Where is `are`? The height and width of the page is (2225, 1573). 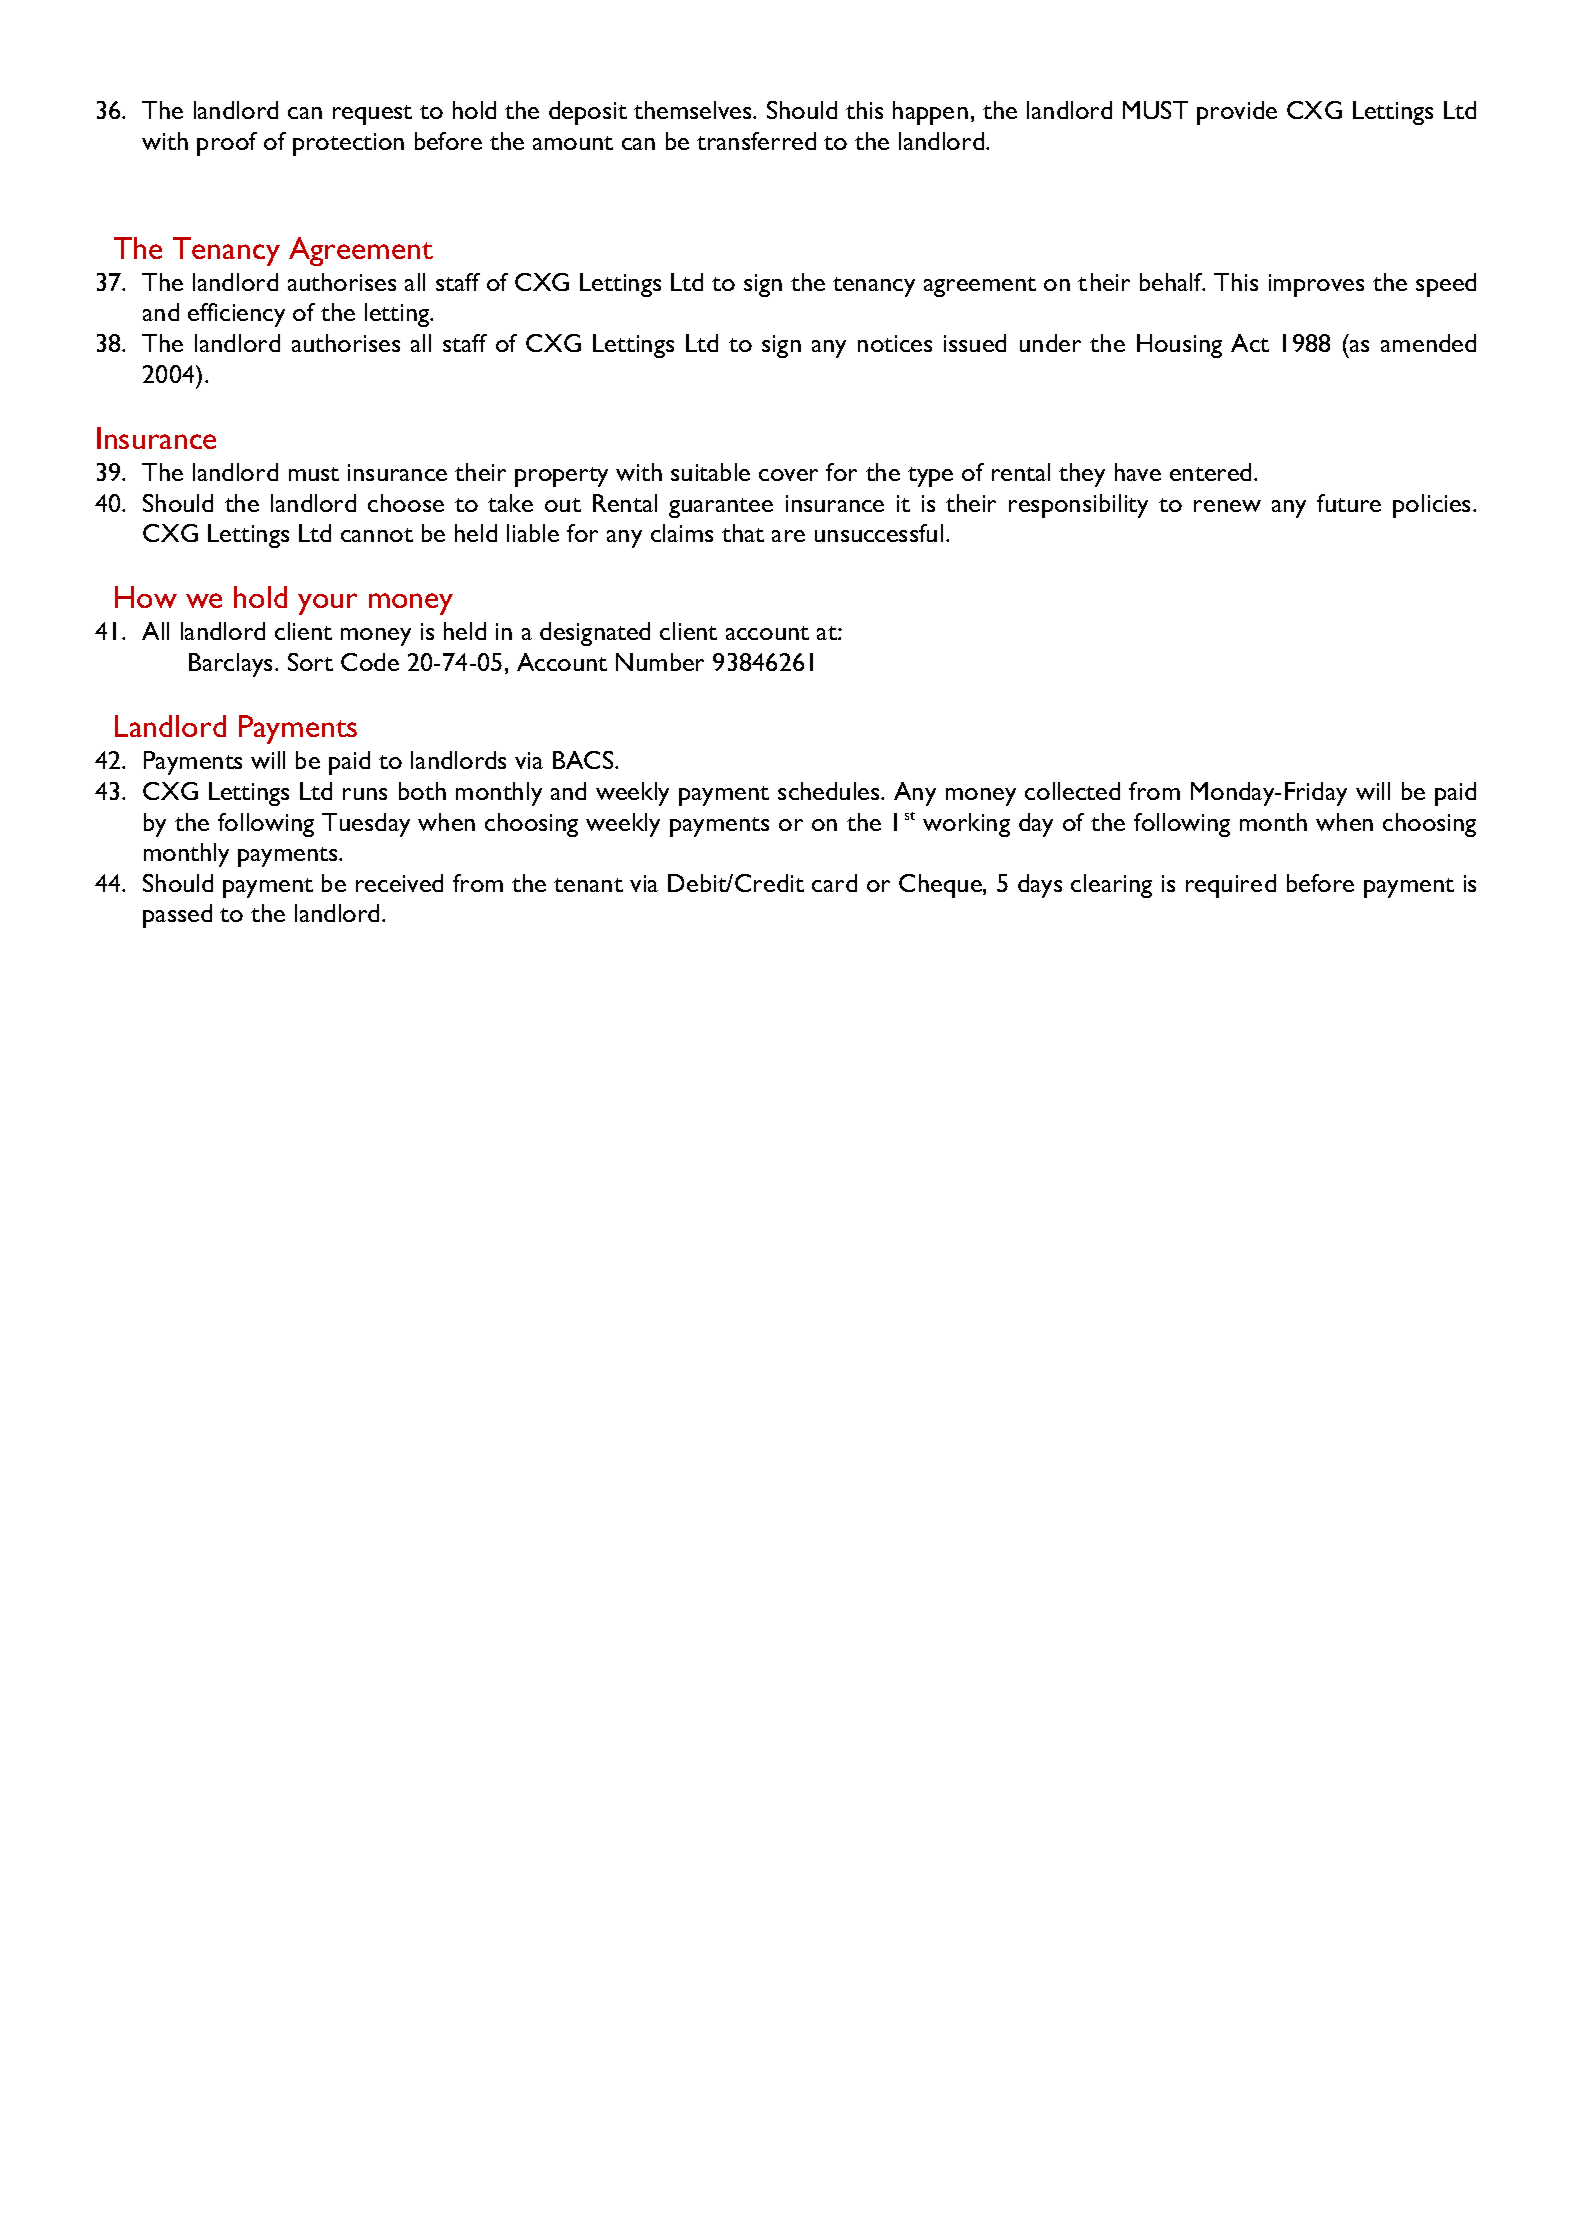
are is located at coordinates (788, 536).
